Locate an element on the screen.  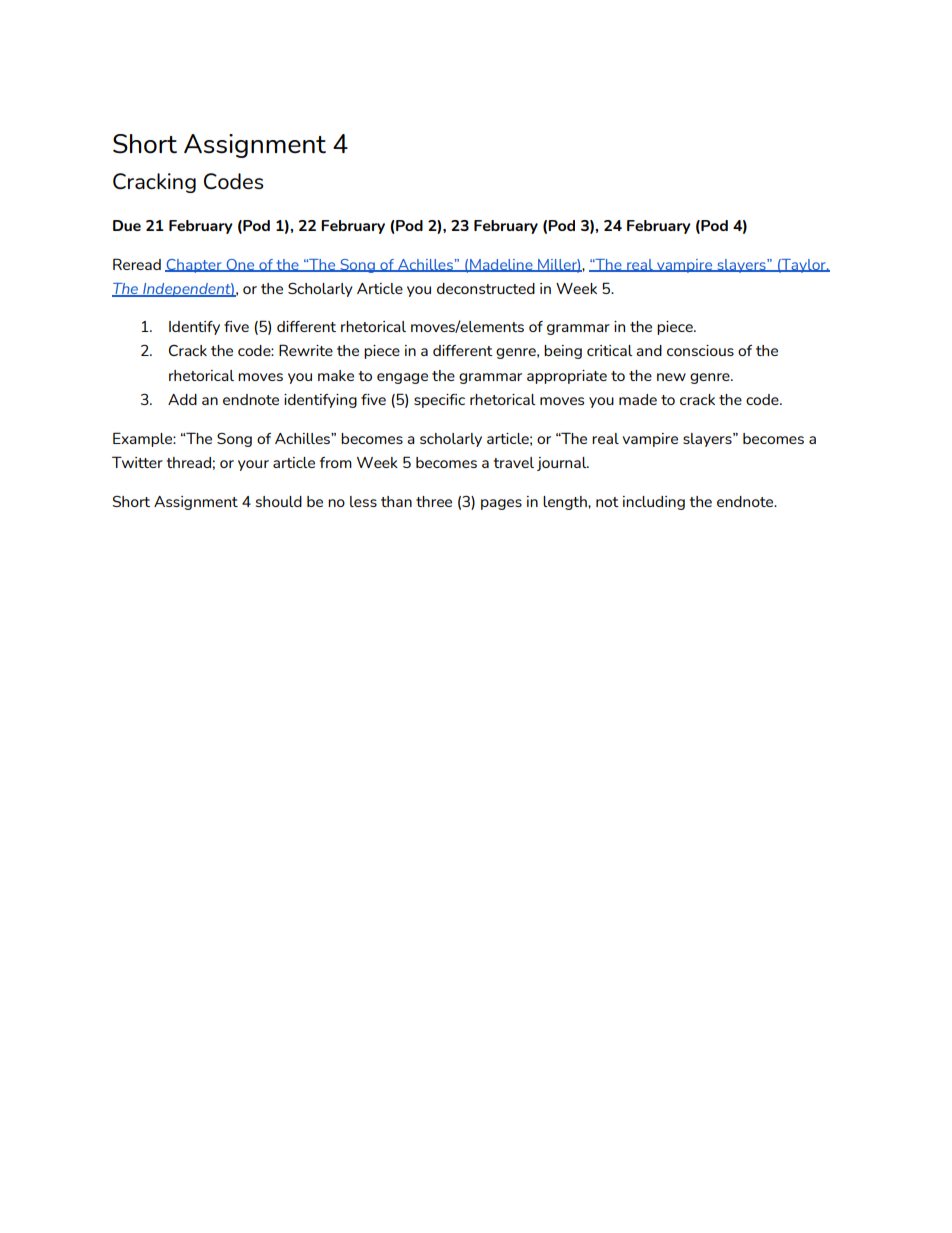
from is located at coordinates (336, 462).
